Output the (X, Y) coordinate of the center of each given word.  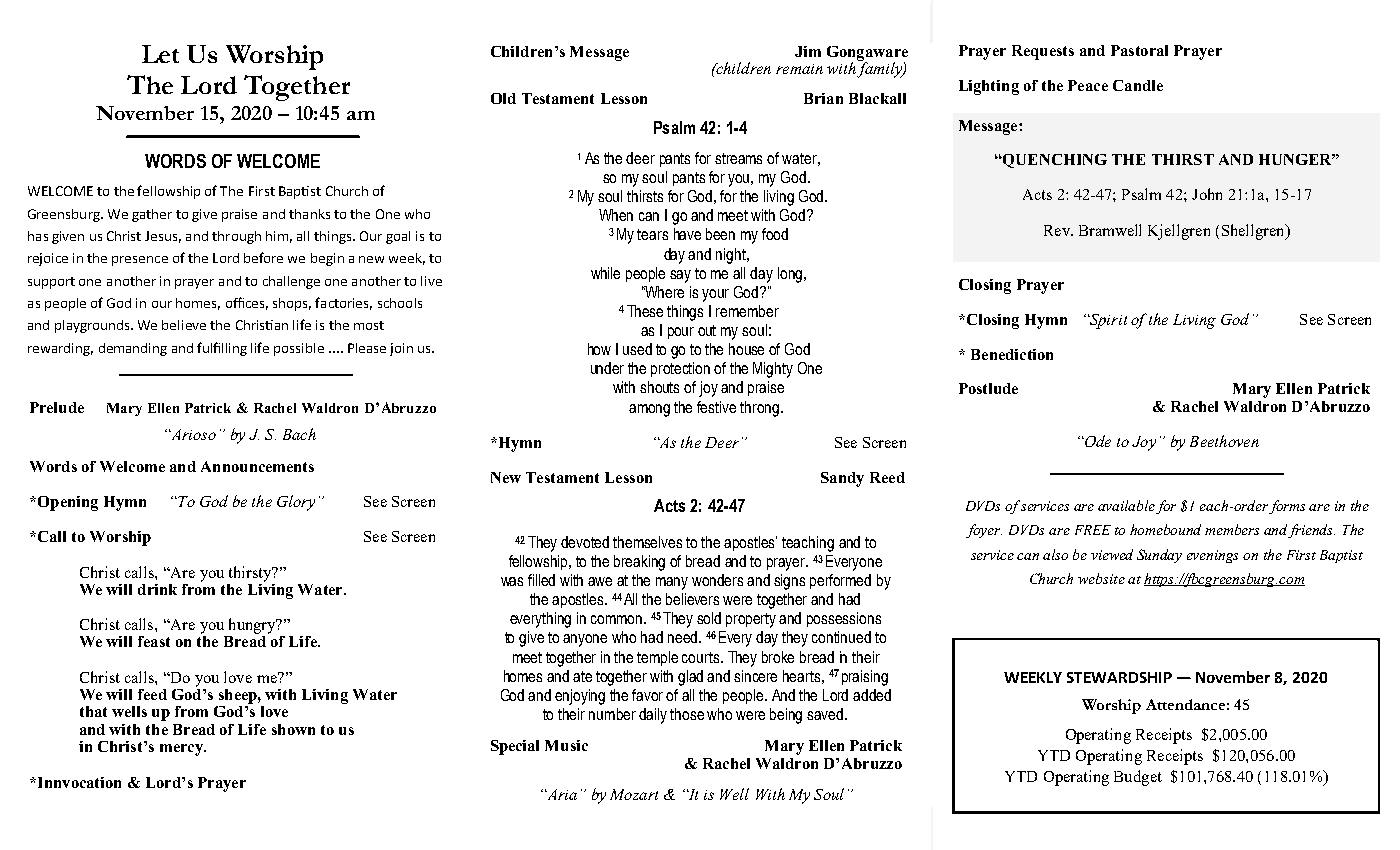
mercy (182, 750)
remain (799, 69)
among (649, 410)
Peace (1088, 85)
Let (160, 54)
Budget (1138, 778)
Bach (299, 434)
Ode (1097, 441)
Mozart (634, 794)
